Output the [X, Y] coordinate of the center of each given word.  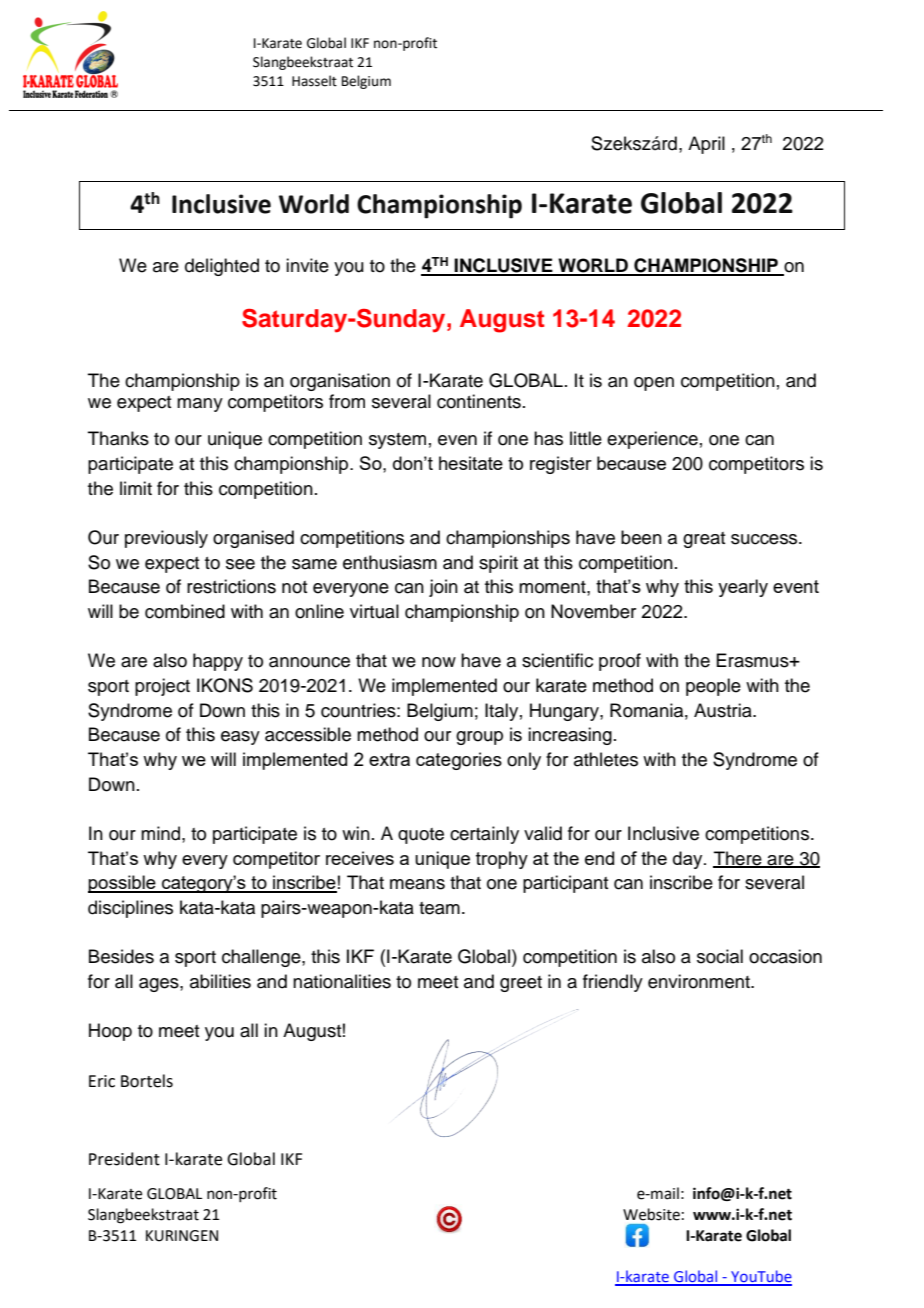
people [713, 687]
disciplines [130, 909]
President [124, 1159]
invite [307, 265]
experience [652, 440]
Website [651, 1214]
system [397, 441]
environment [700, 981]
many [200, 405]
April [706, 145]
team [439, 908]
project [162, 687]
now [439, 662]
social [720, 956]
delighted [222, 267]
